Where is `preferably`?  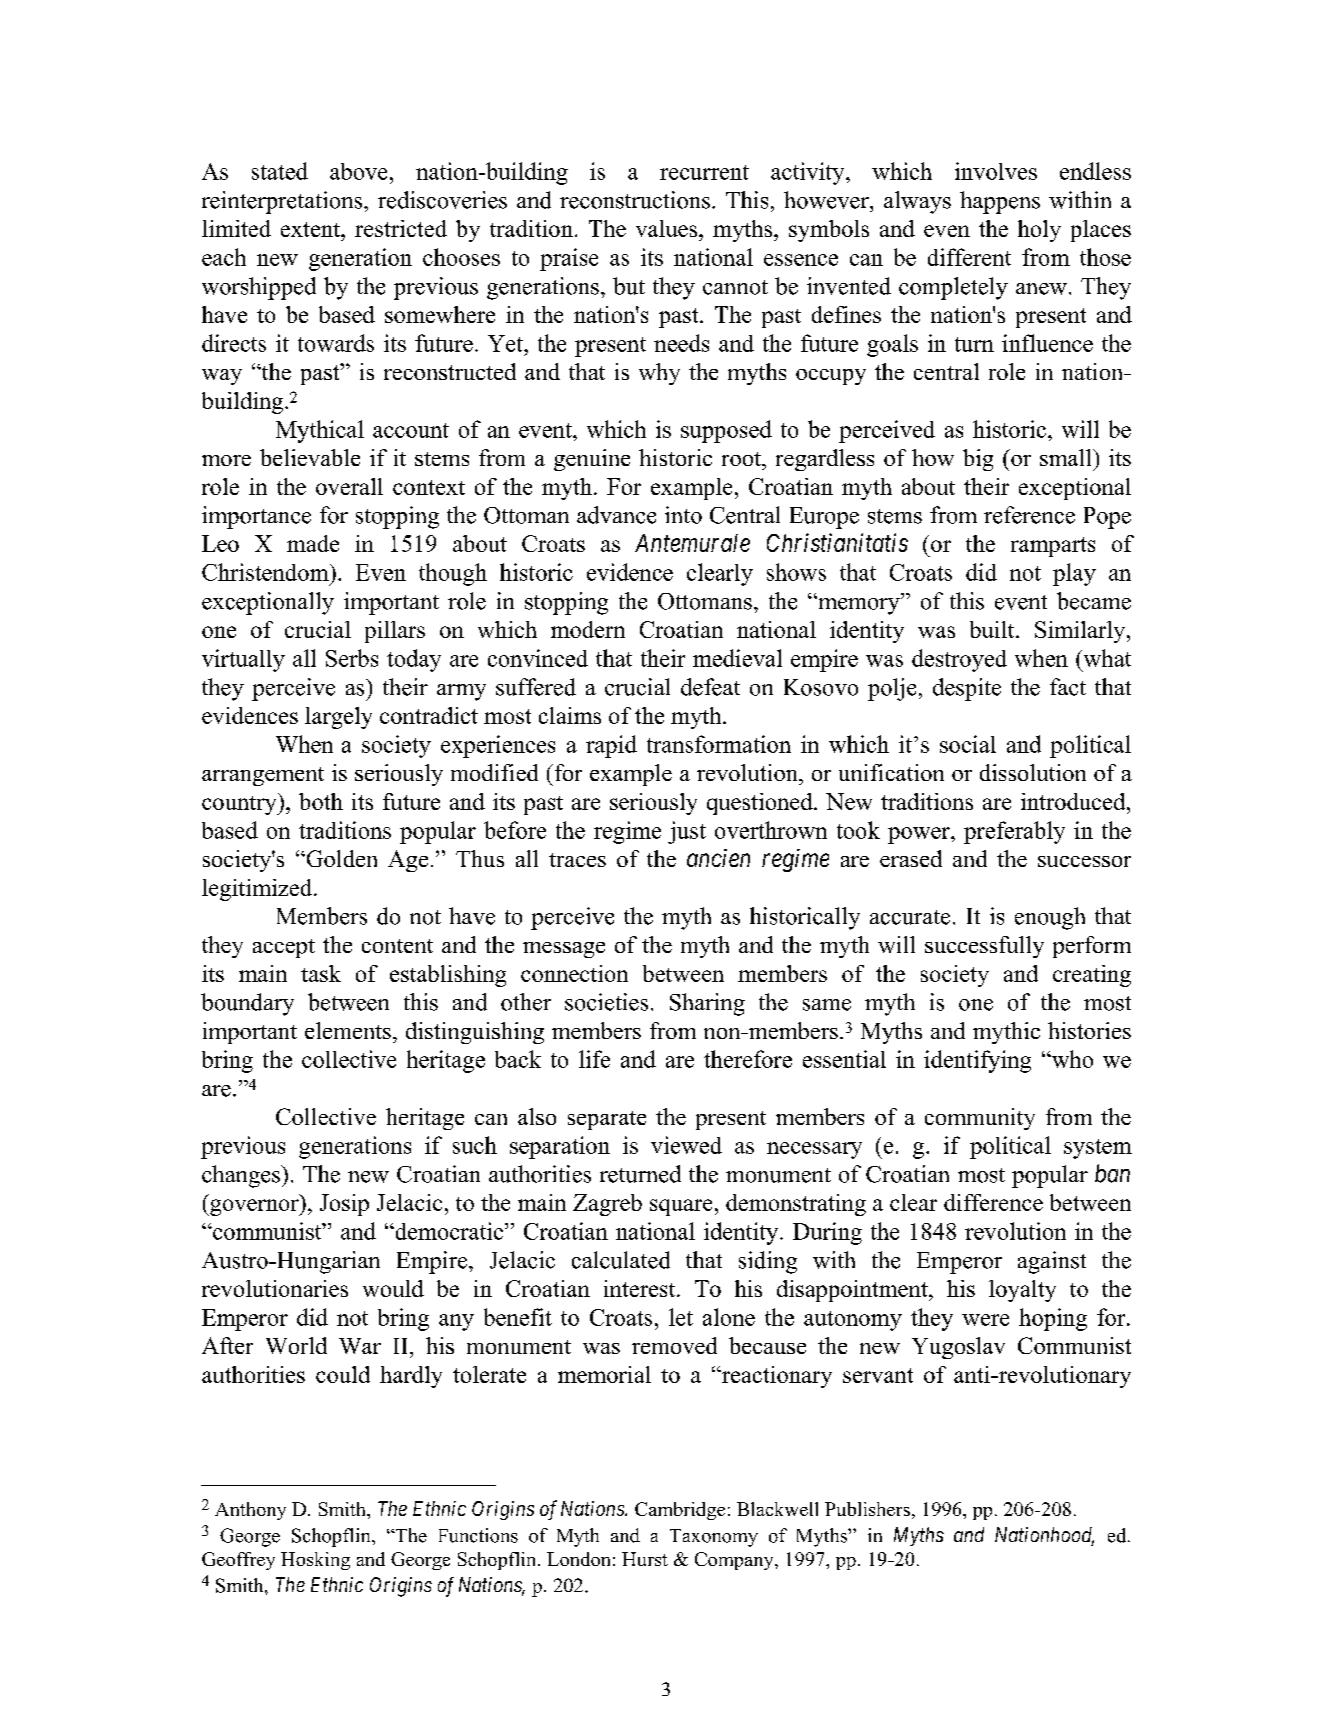
preferably is located at coordinates (1014, 832).
